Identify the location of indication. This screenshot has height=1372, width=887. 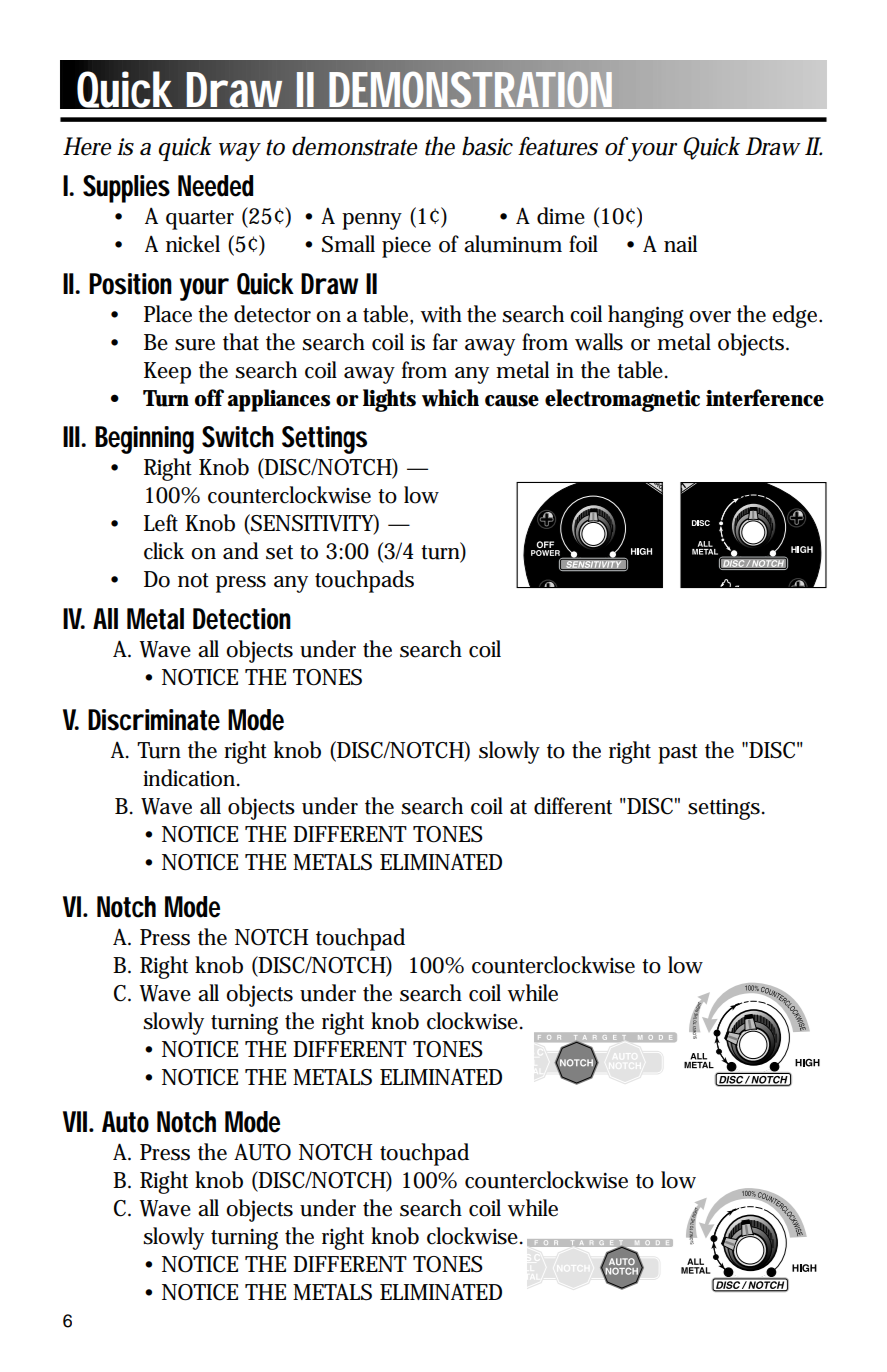
(191, 778).
